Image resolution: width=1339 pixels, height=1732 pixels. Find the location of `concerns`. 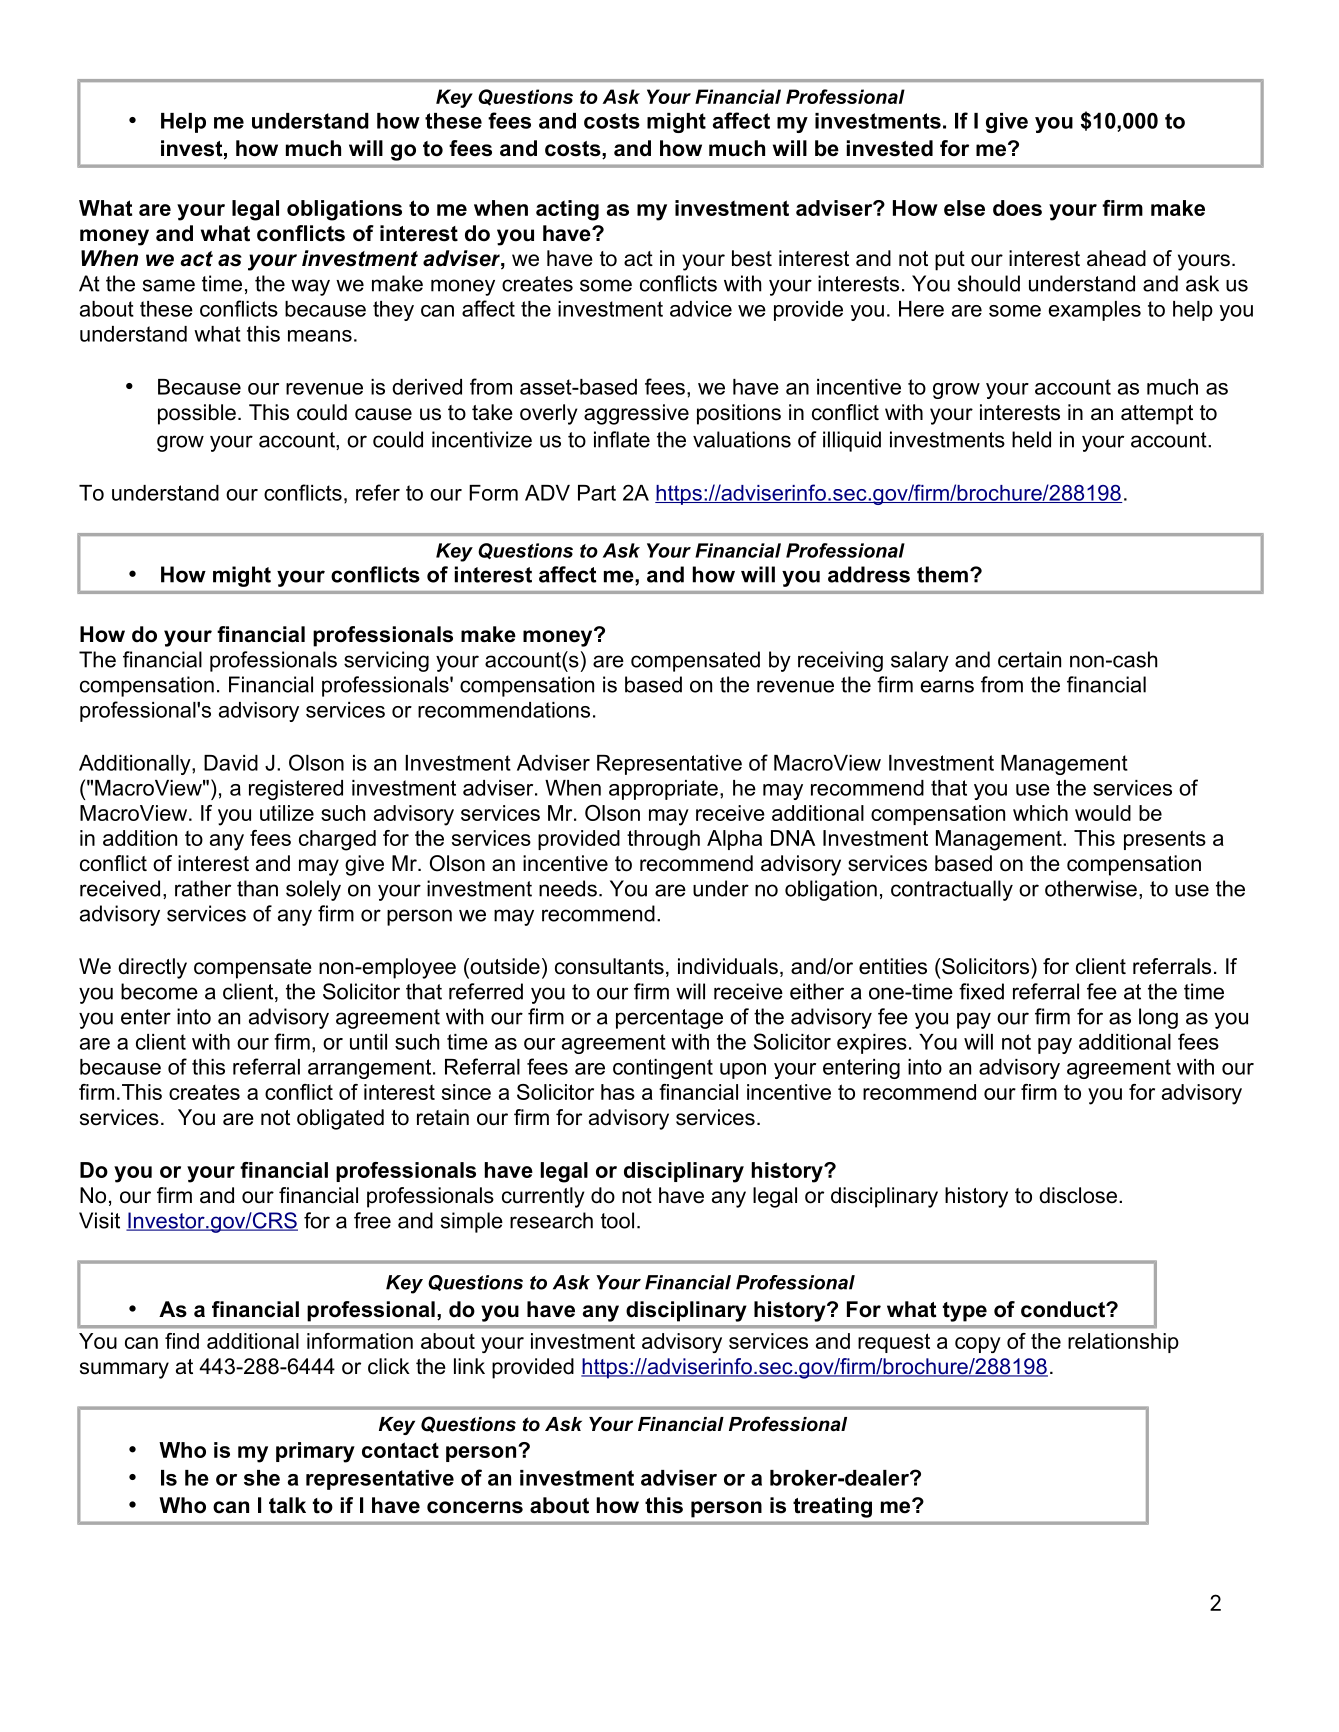

concerns is located at coordinates (475, 1507).
